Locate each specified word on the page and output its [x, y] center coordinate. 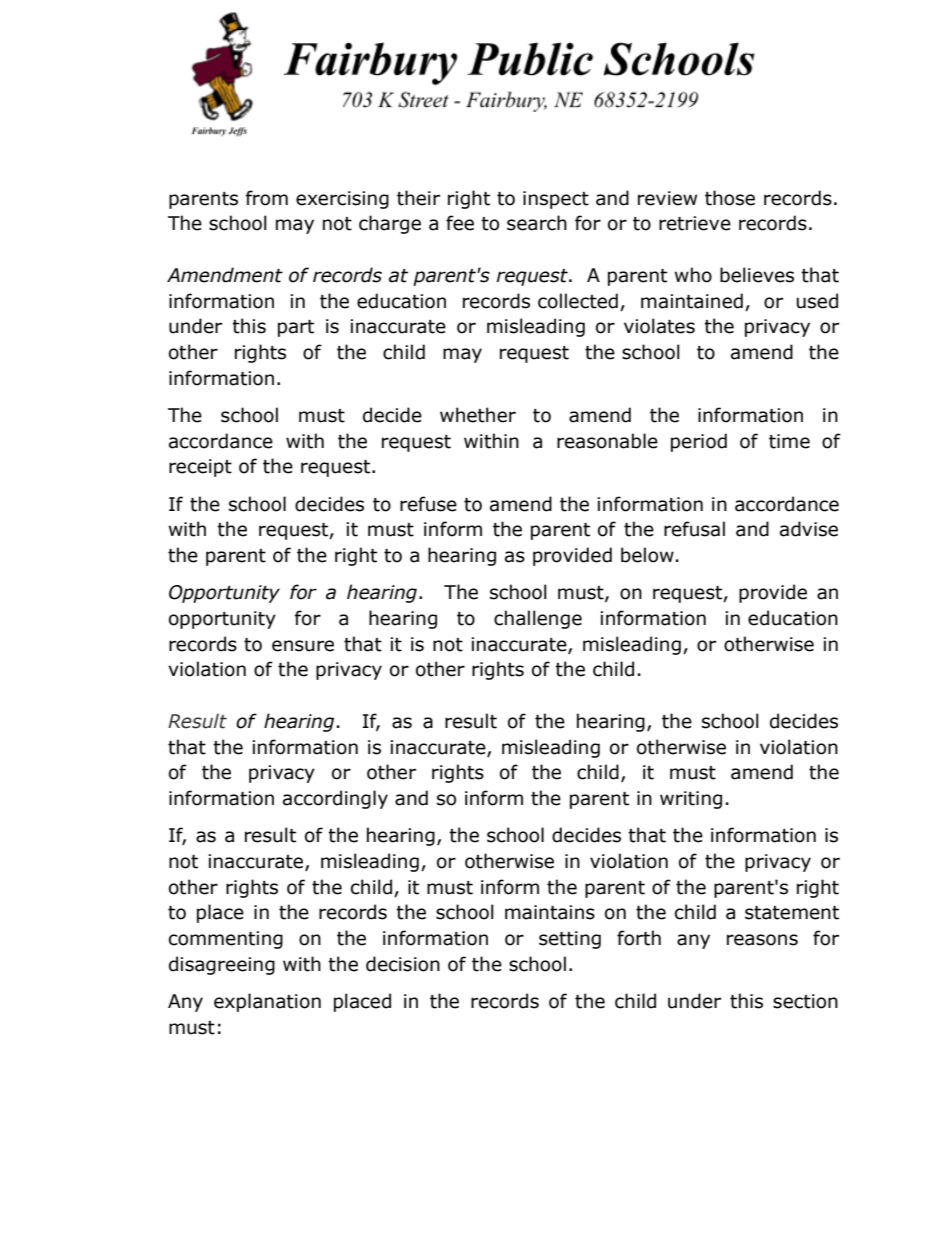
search [537, 223]
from [267, 198]
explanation [267, 1002]
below [647, 555]
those [730, 198]
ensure [303, 646]
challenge [538, 619]
